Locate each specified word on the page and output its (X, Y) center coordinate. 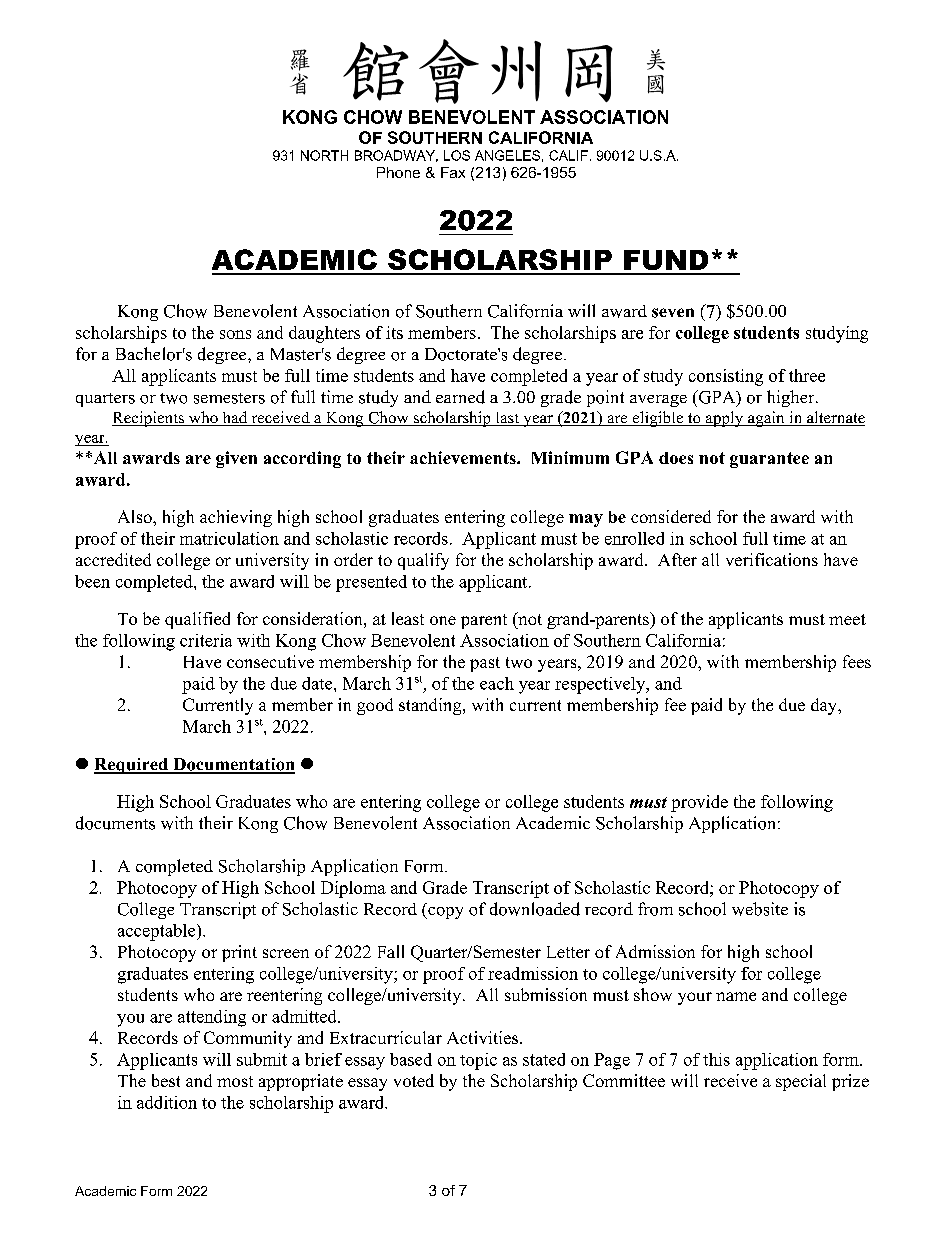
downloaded (535, 909)
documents (115, 823)
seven (673, 313)
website (760, 909)
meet (847, 619)
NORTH (324, 155)
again (766, 419)
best (166, 1080)
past (485, 664)
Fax (453, 172)
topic (478, 1061)
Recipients (149, 419)
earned (460, 397)
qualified (197, 620)
